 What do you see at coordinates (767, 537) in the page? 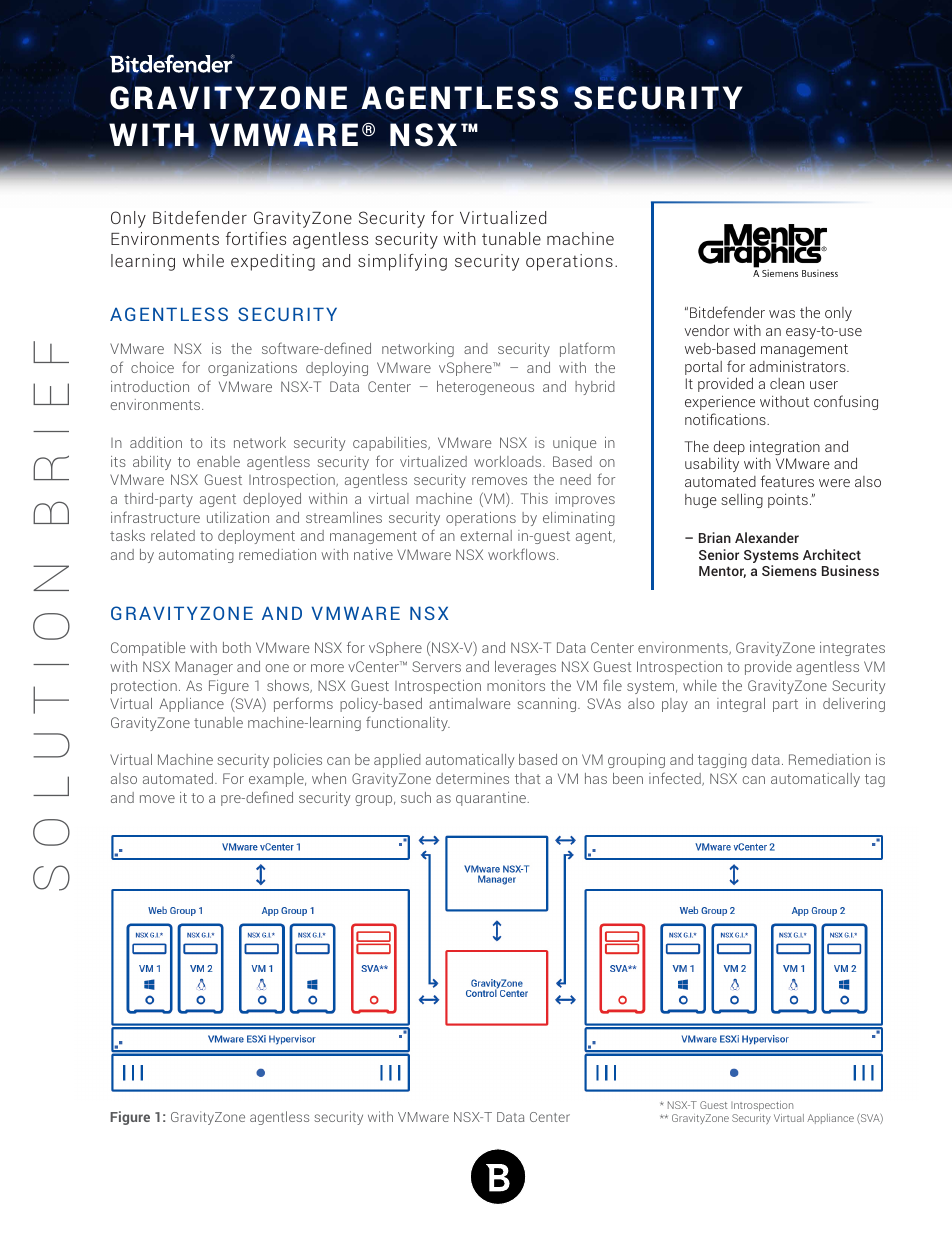
I see `Alexander` at bounding box center [767, 537].
